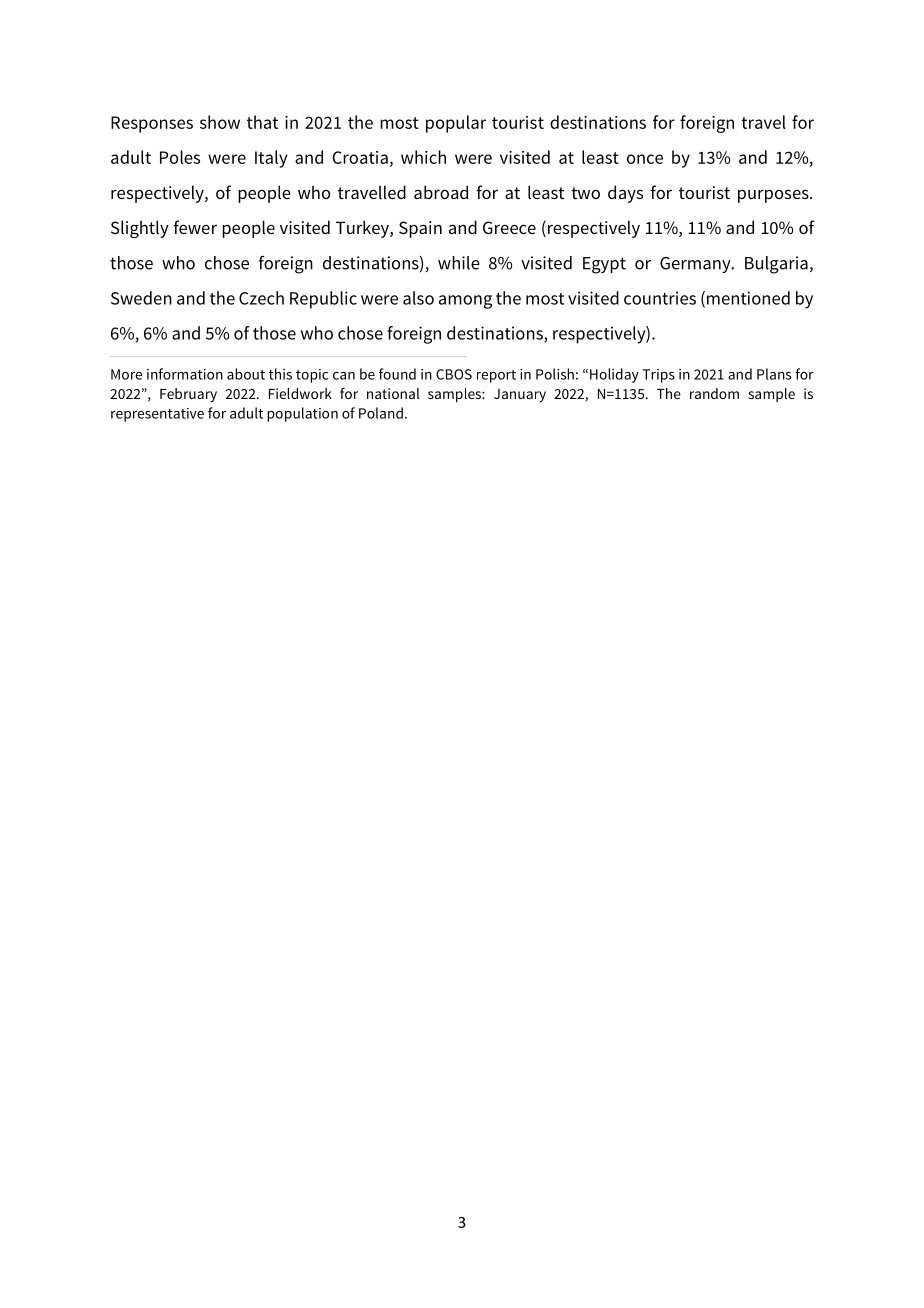 Image resolution: width=924 pixels, height=1308 pixels. I want to click on random, so click(714, 393).
